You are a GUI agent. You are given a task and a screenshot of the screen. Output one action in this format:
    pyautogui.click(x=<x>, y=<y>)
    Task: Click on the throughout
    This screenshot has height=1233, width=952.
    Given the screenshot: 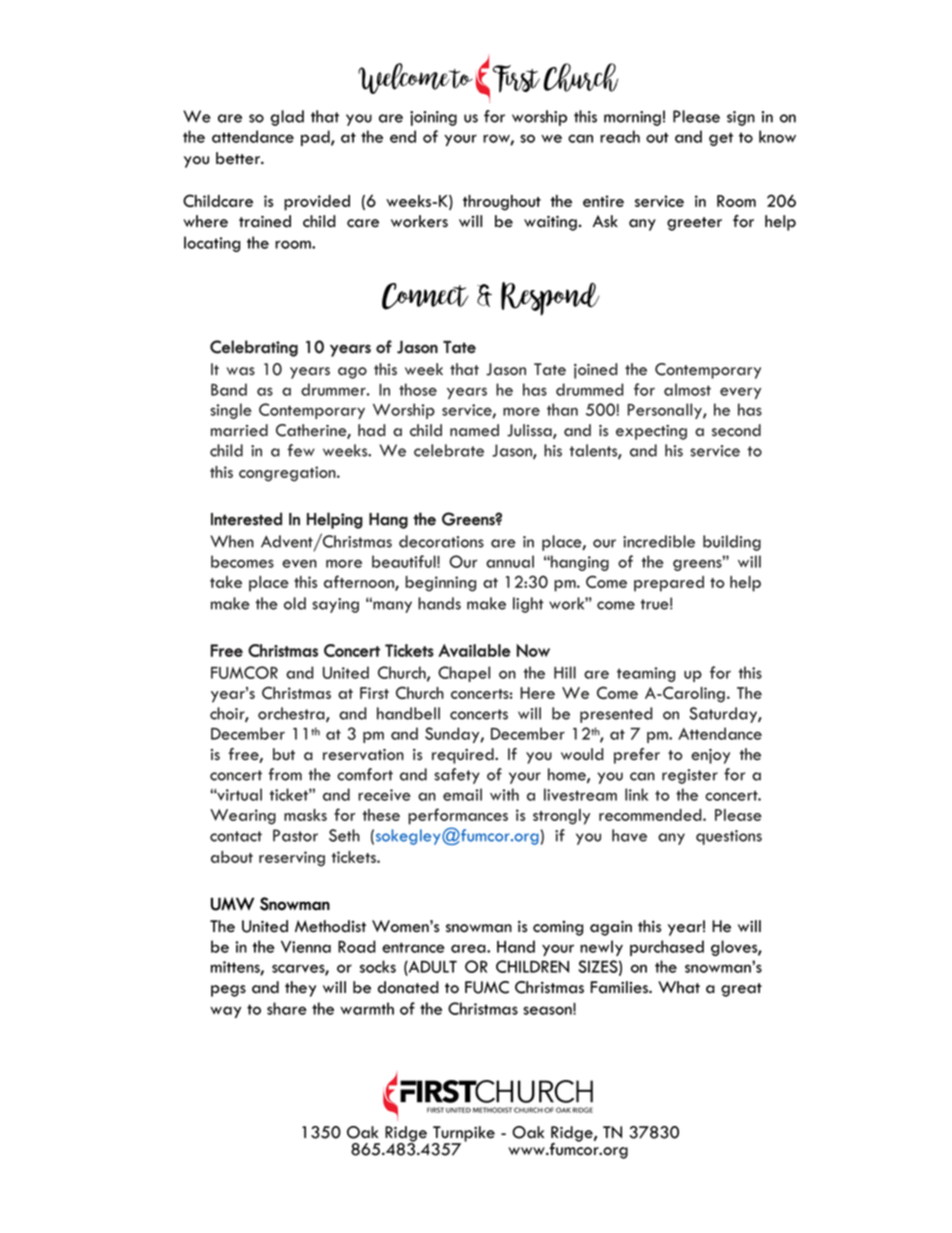 What is the action you would take?
    pyautogui.click(x=502, y=203)
